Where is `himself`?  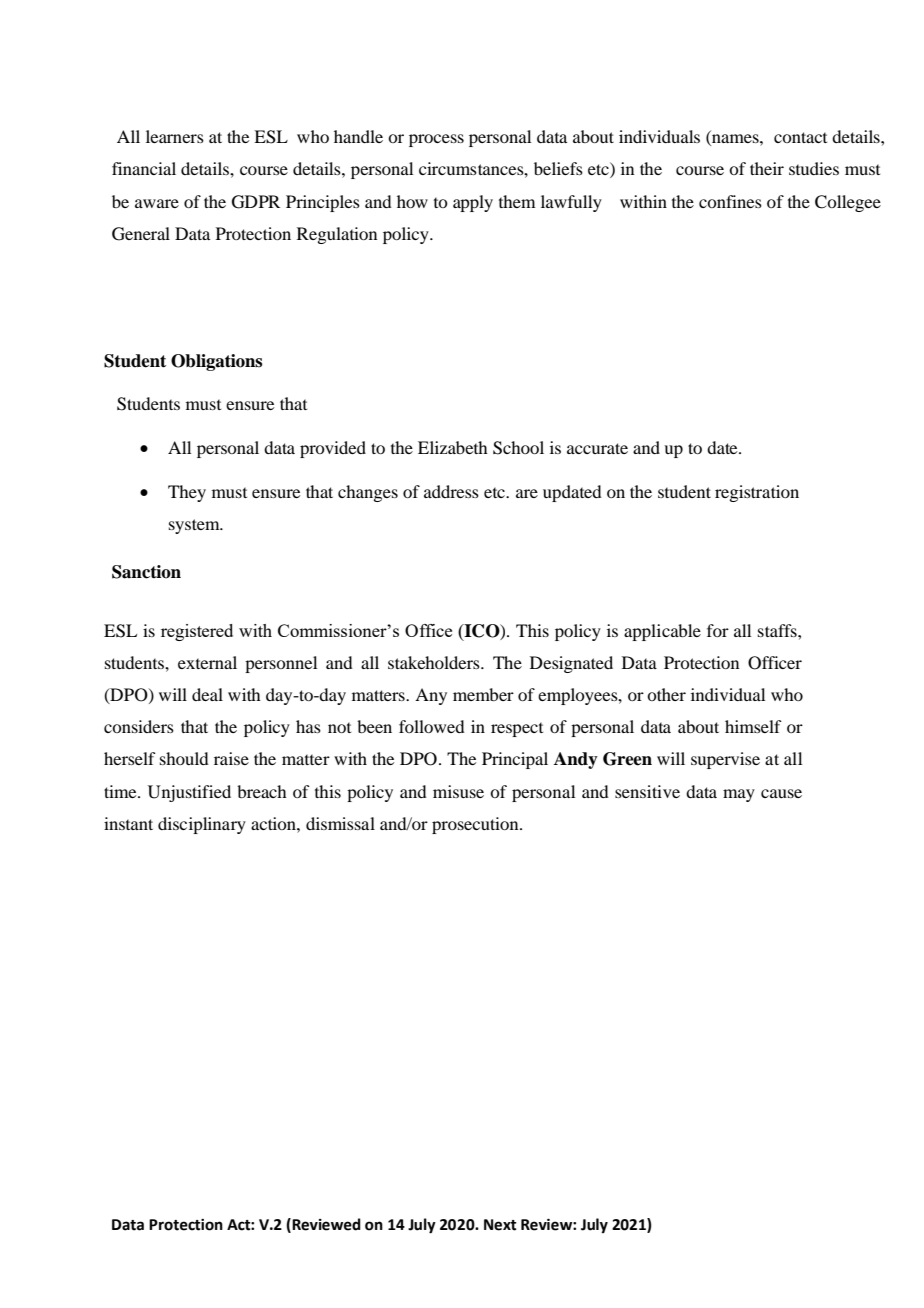
himself is located at coordinates (753, 726).
